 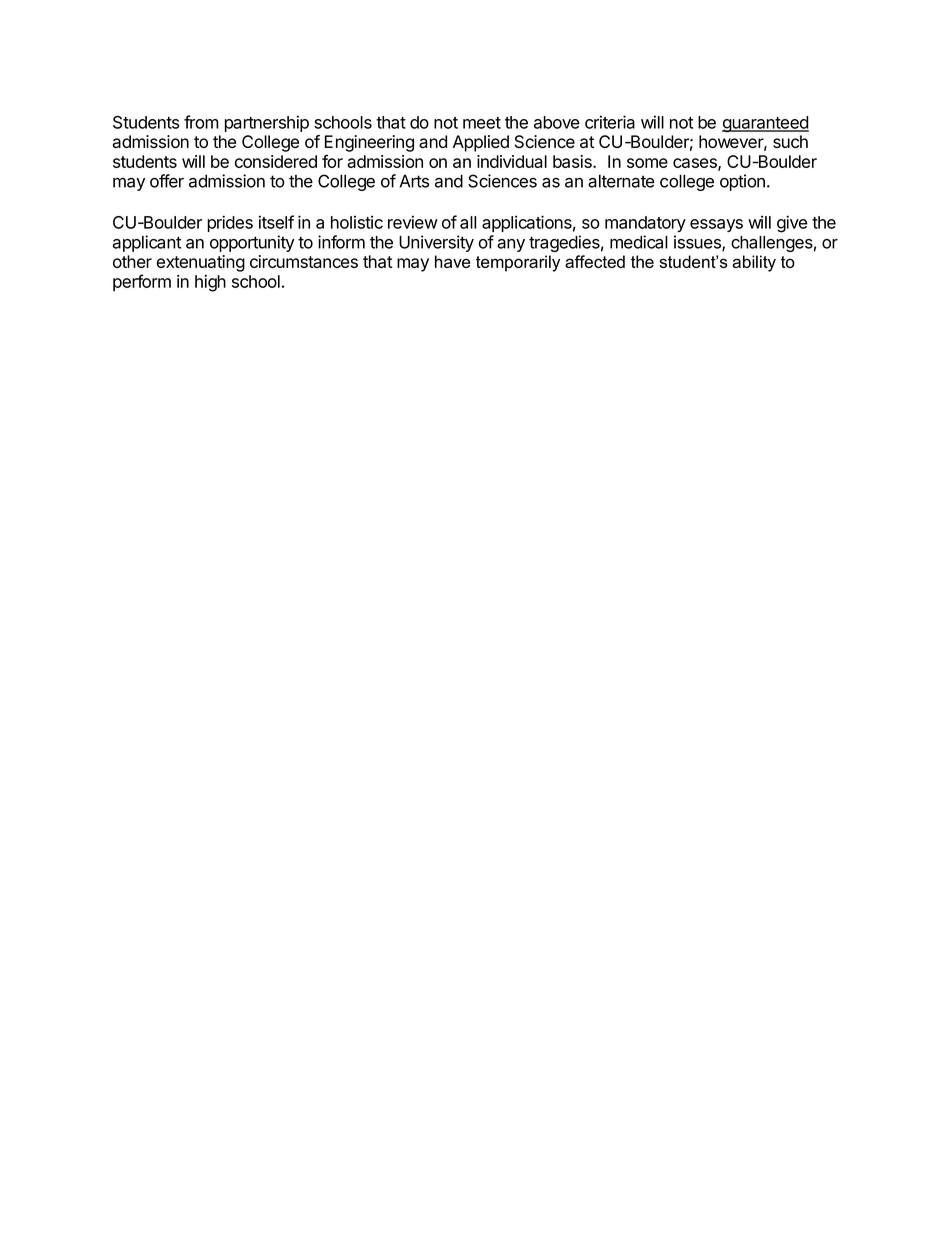 What do you see at coordinates (413, 222) in the image?
I see `review` at bounding box center [413, 222].
